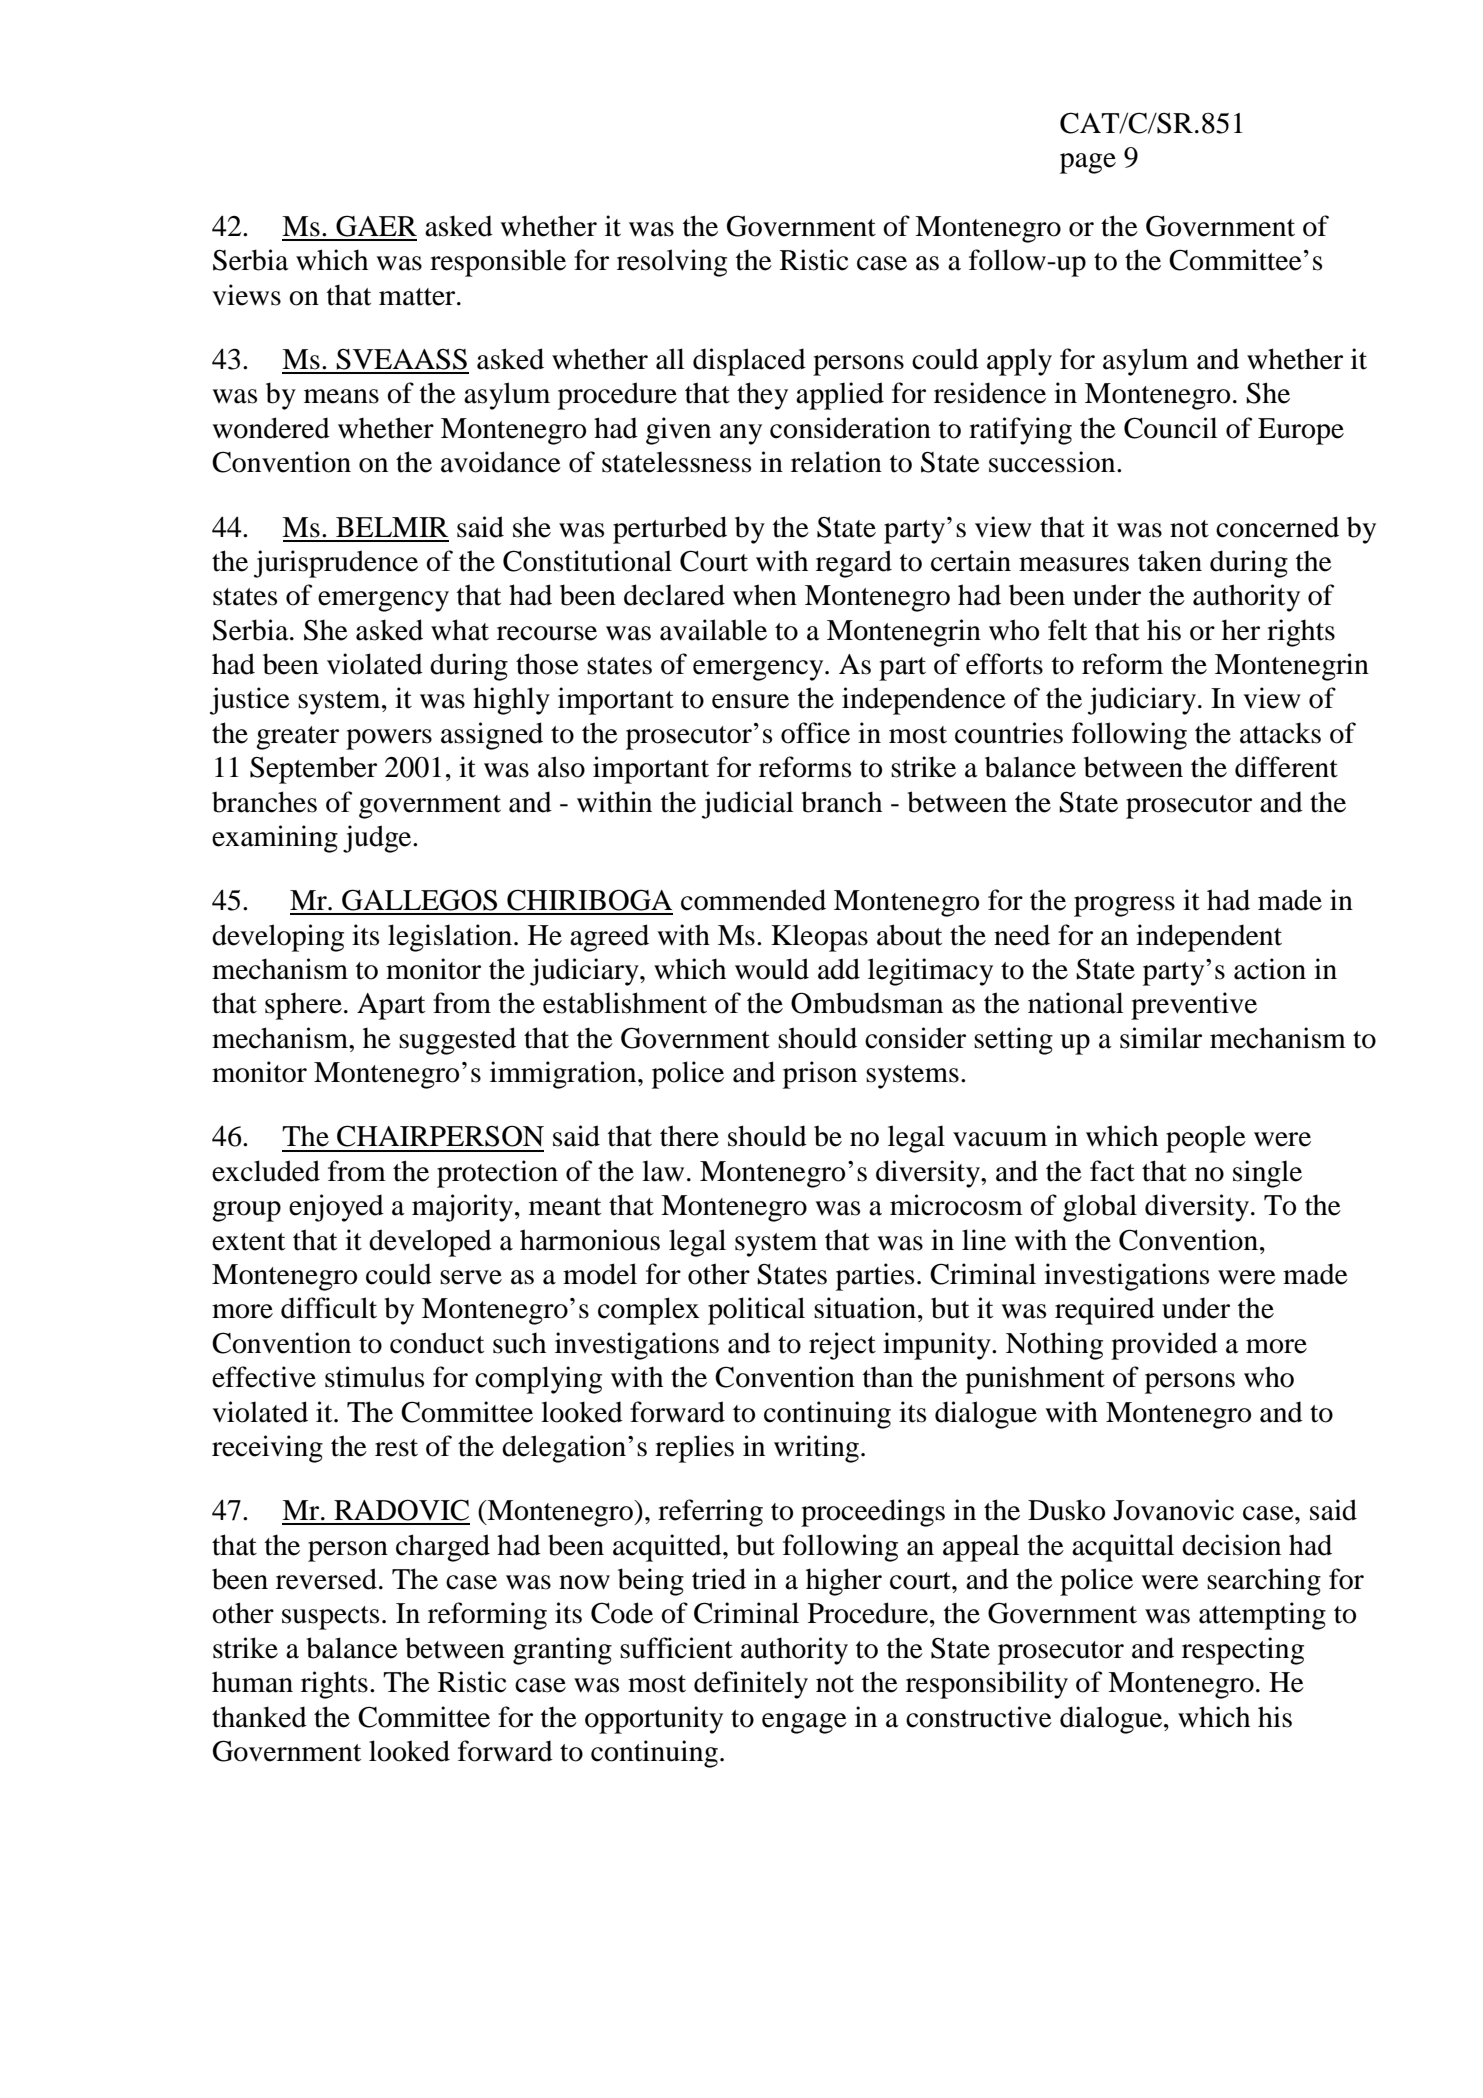 This screenshot has width=1483, height=2098. Describe the element at coordinates (751, 1685) in the screenshot. I see `definitely` at that location.
